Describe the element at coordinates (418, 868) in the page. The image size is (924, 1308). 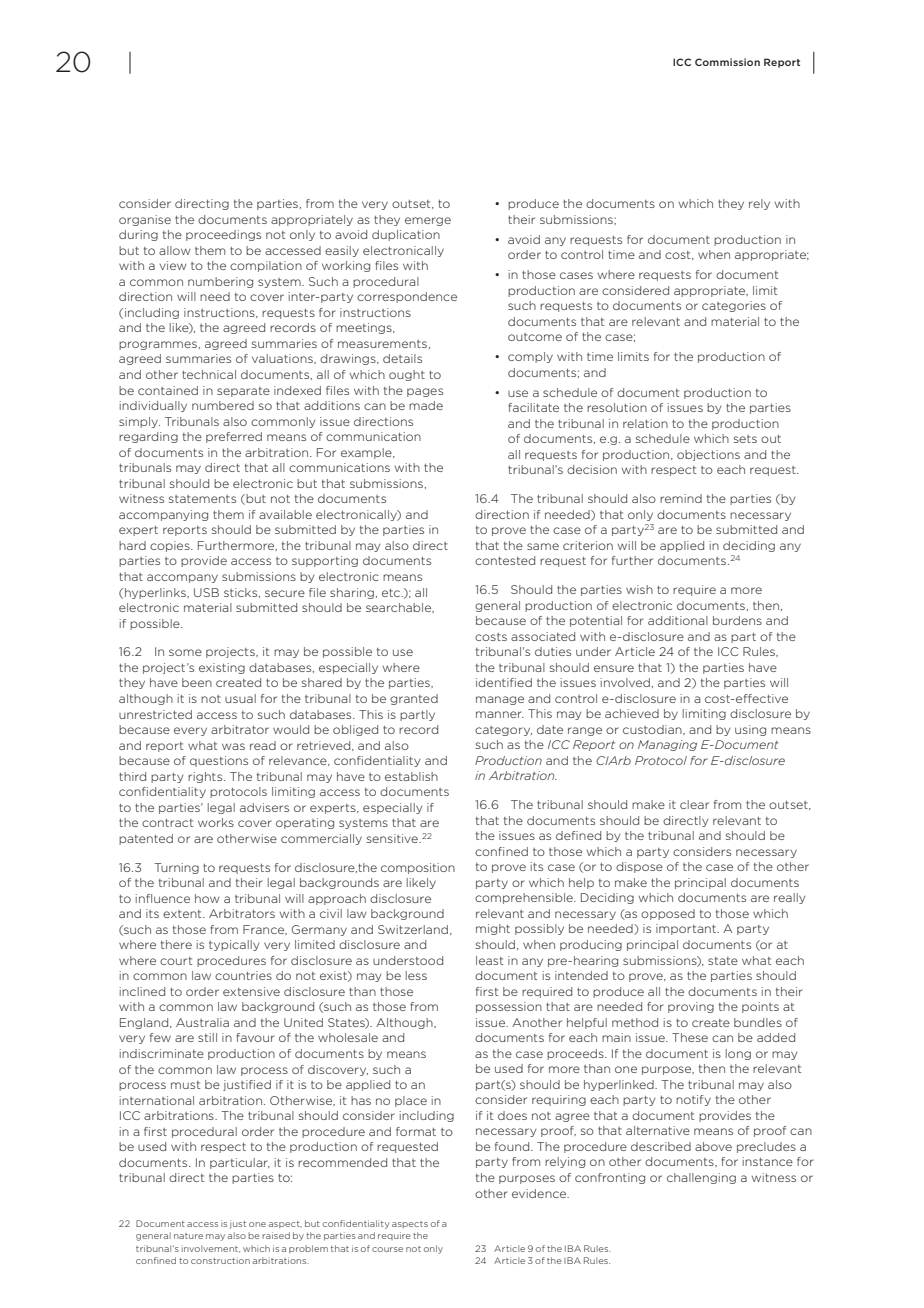
I see `composition` at that location.
